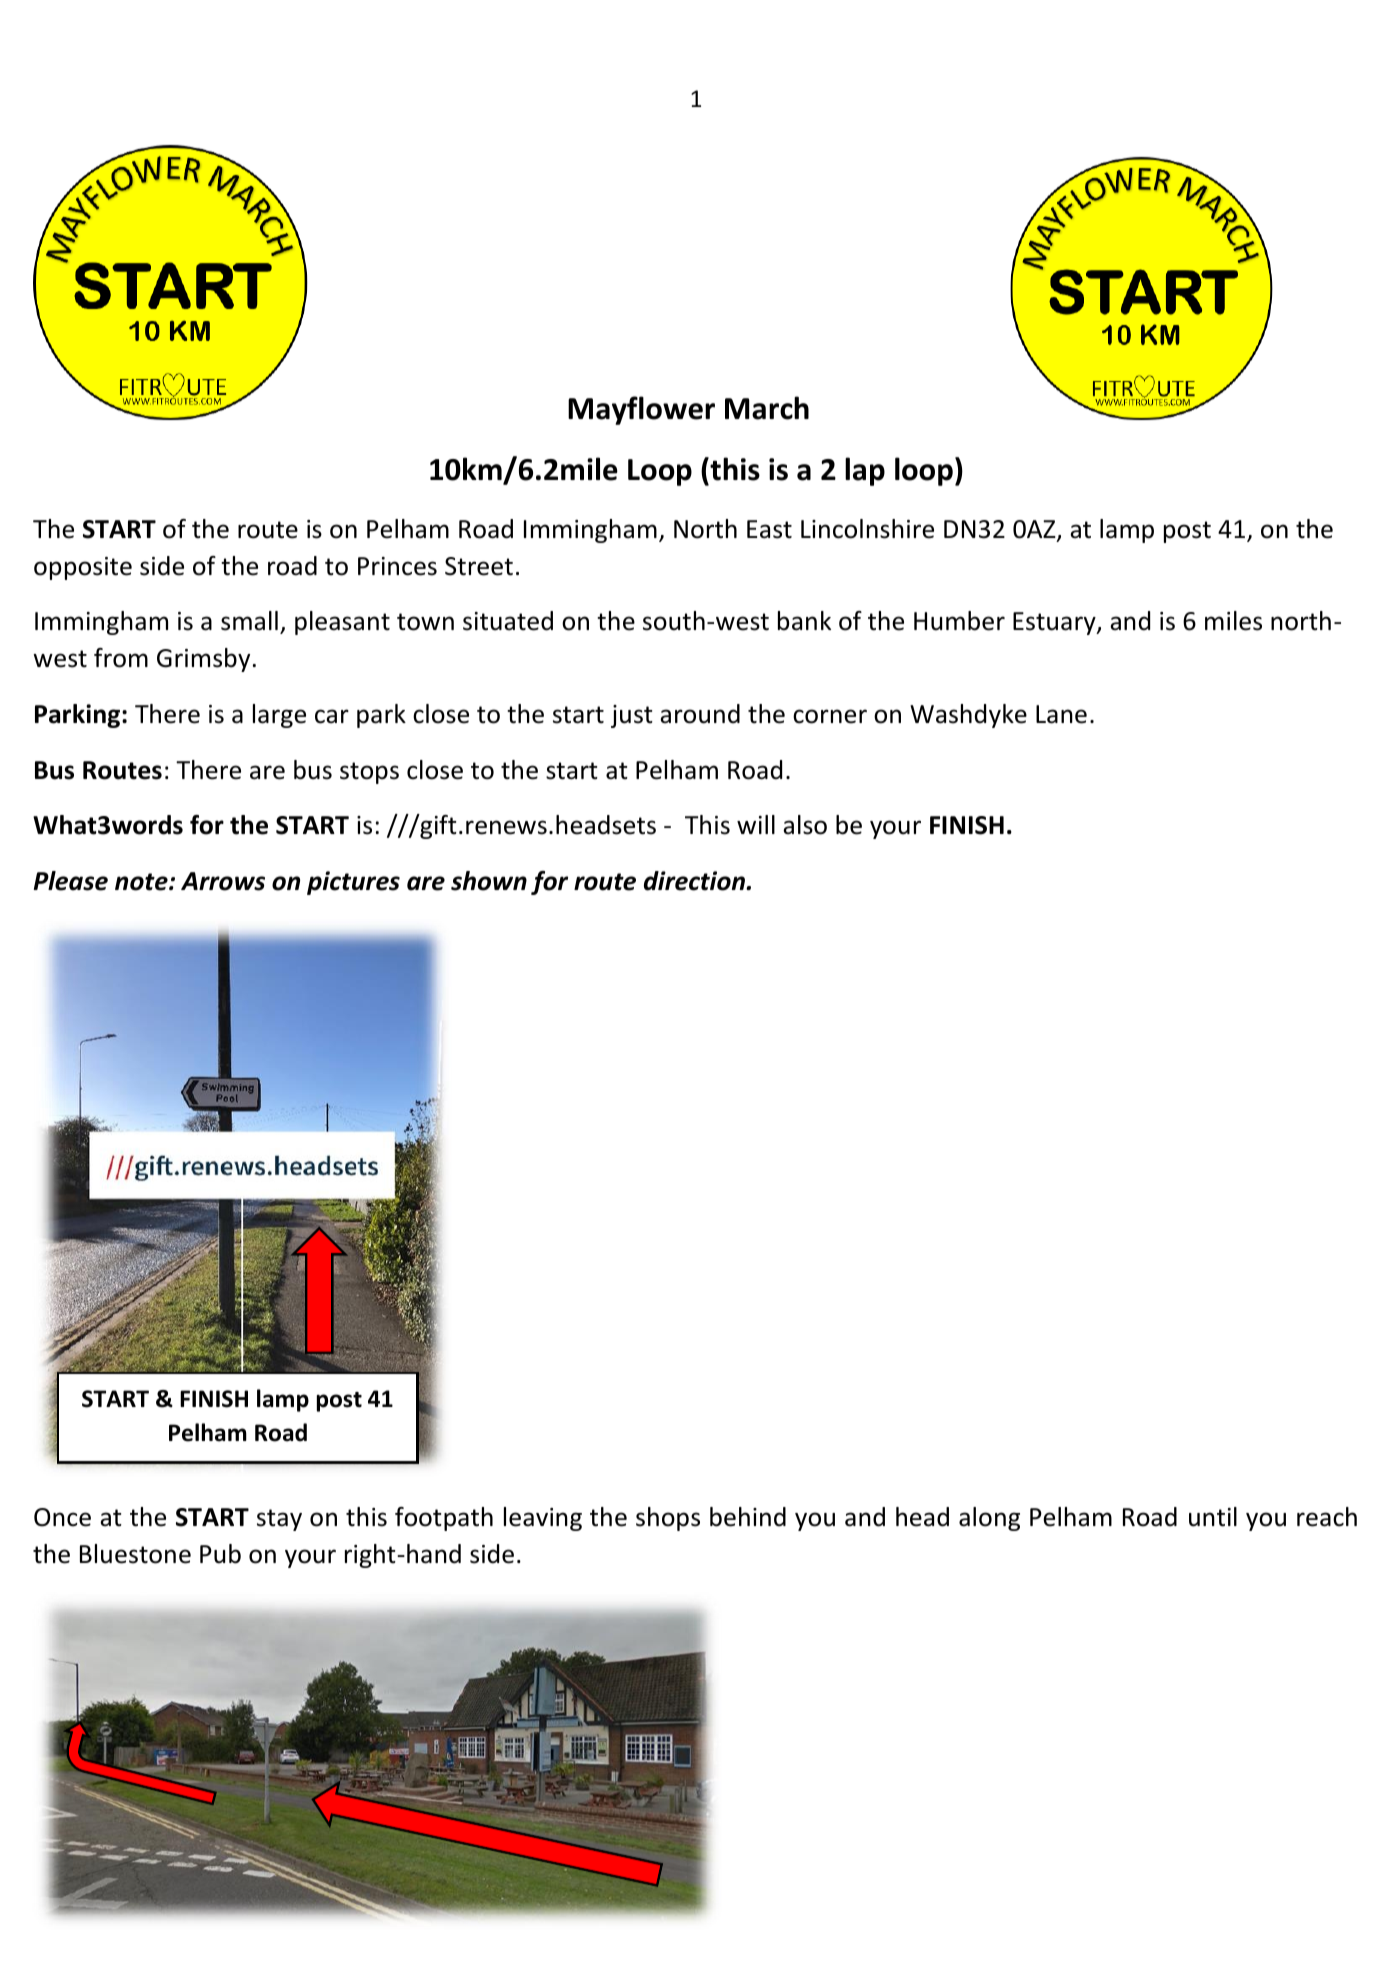 This screenshot has width=1392, height=1968. I want to click on until, so click(1213, 1517).
